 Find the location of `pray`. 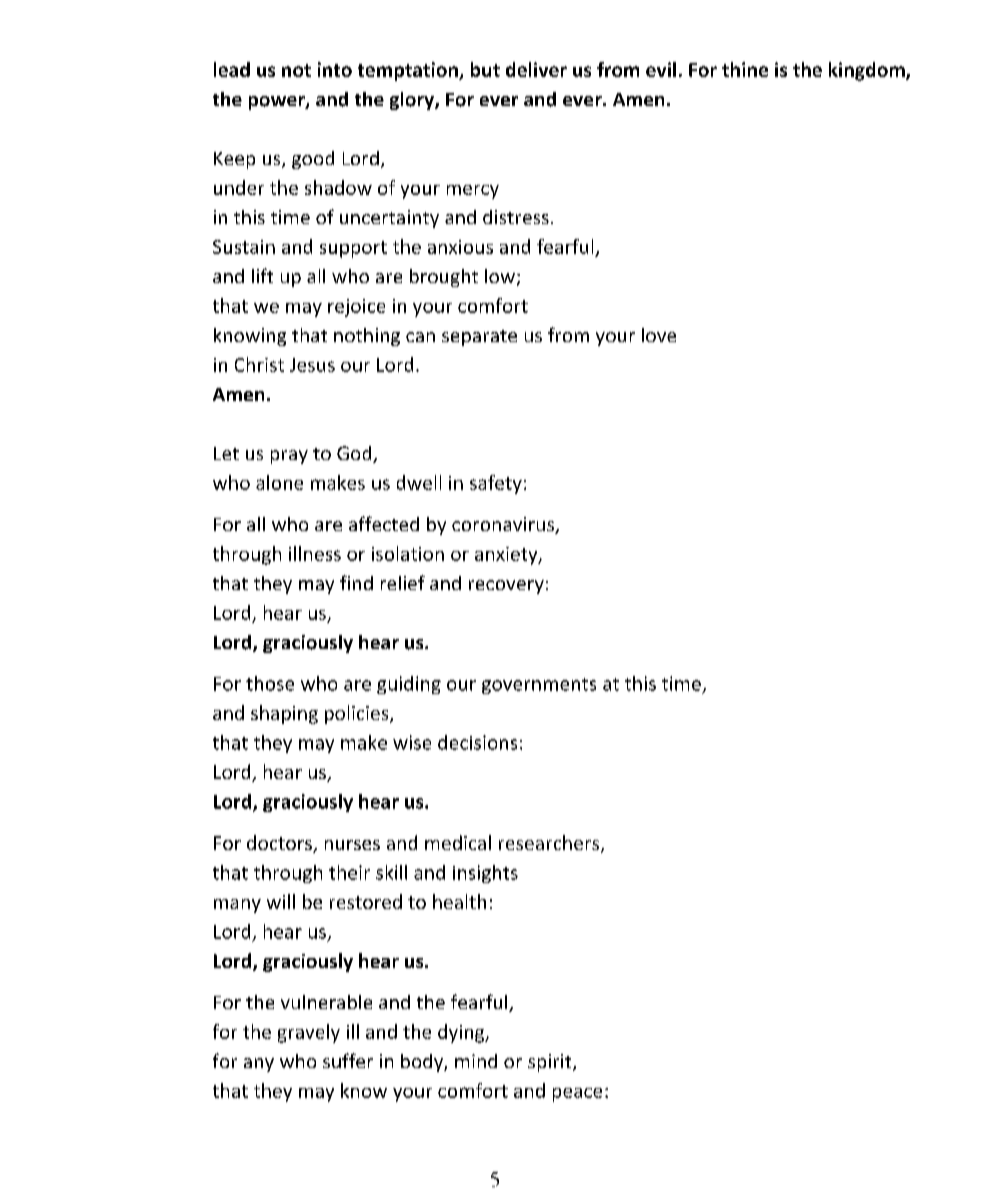

pray is located at coordinates (289, 457).
